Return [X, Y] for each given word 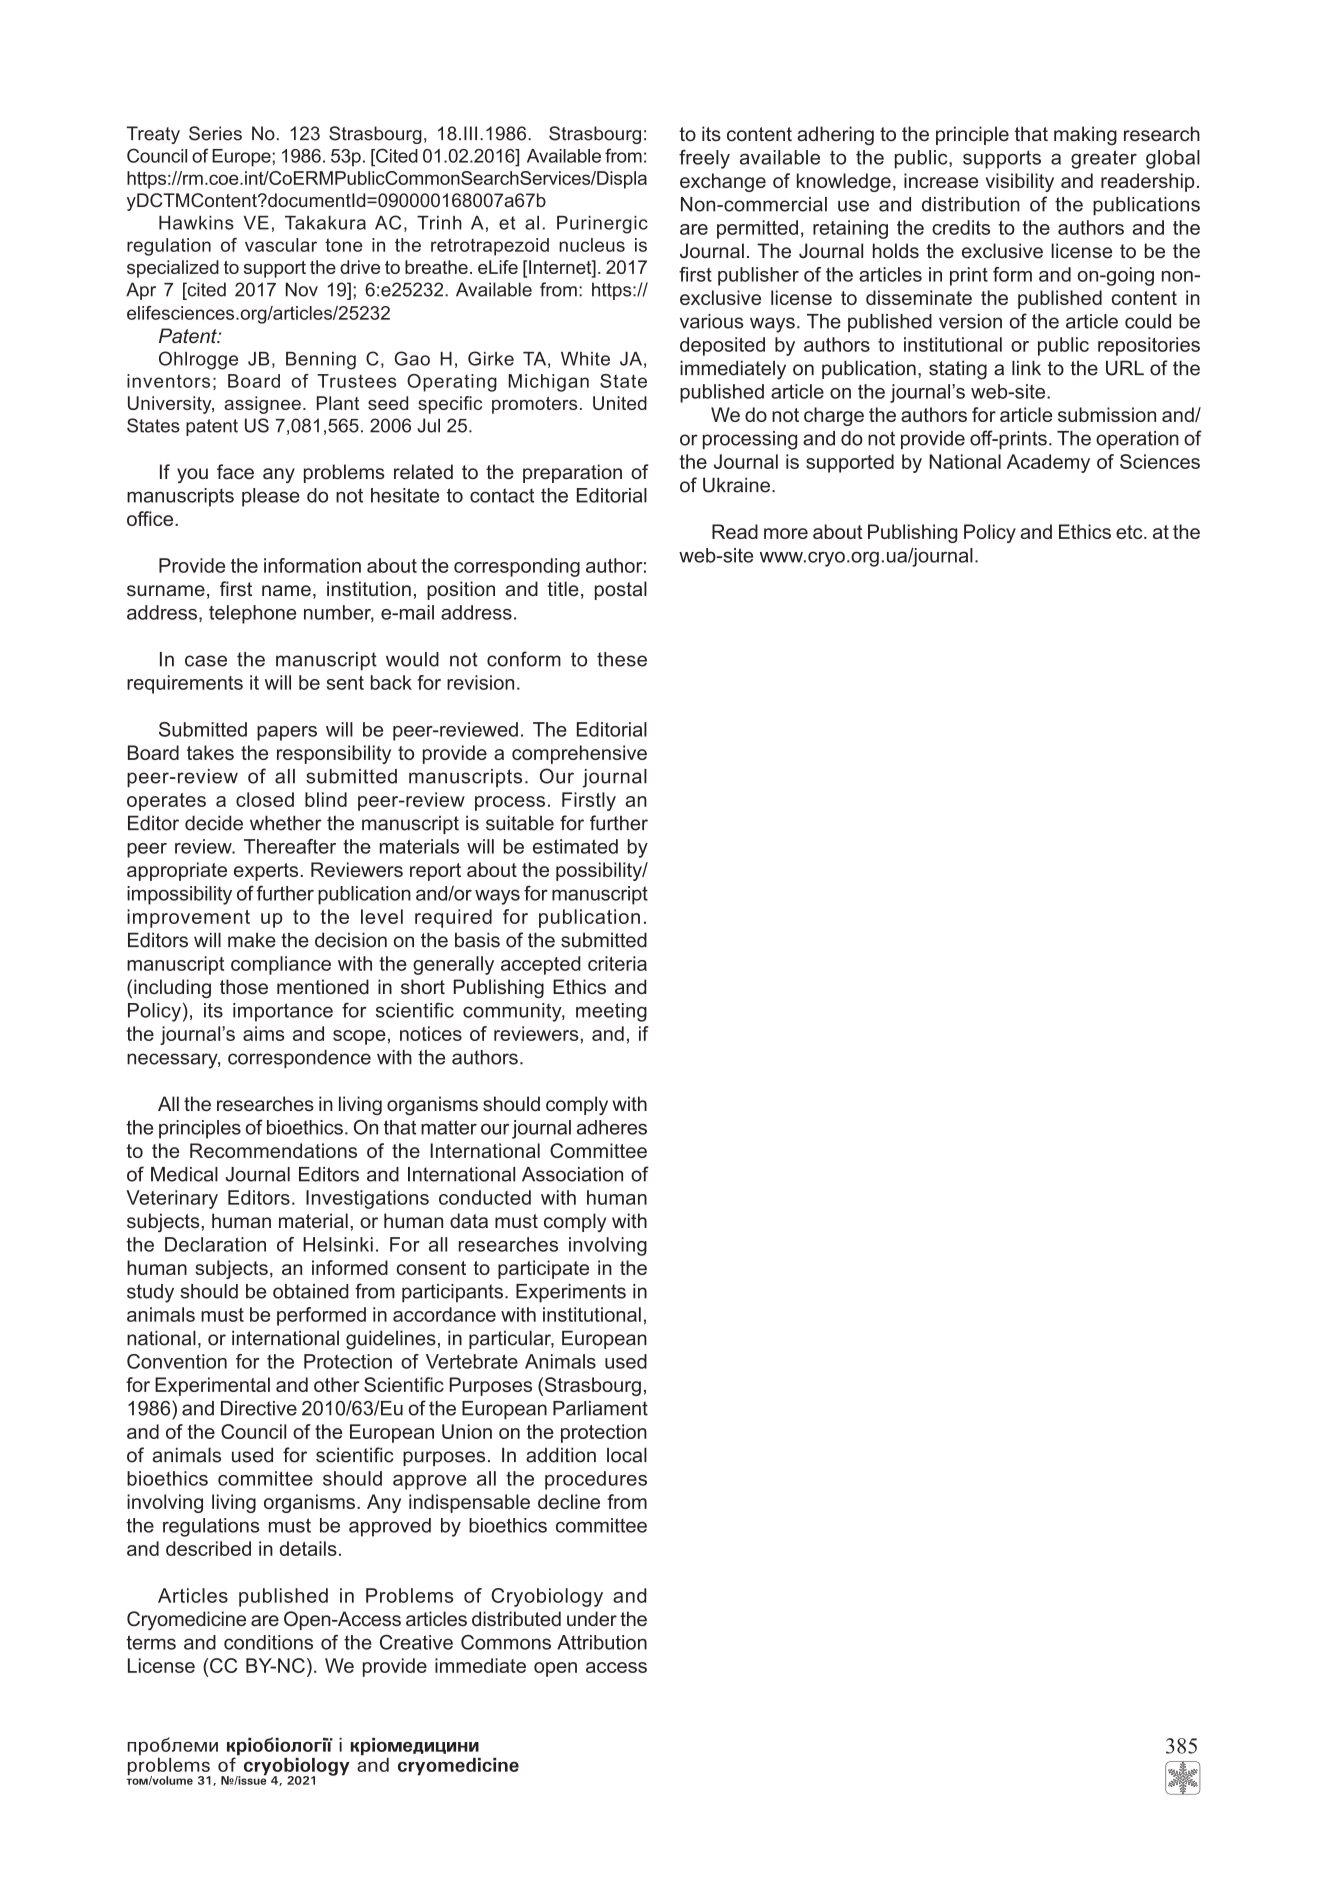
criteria [617, 963]
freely [704, 159]
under [592, 1619]
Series [215, 133]
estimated [575, 846]
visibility [1020, 182]
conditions [268, 1642]
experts [266, 872]
